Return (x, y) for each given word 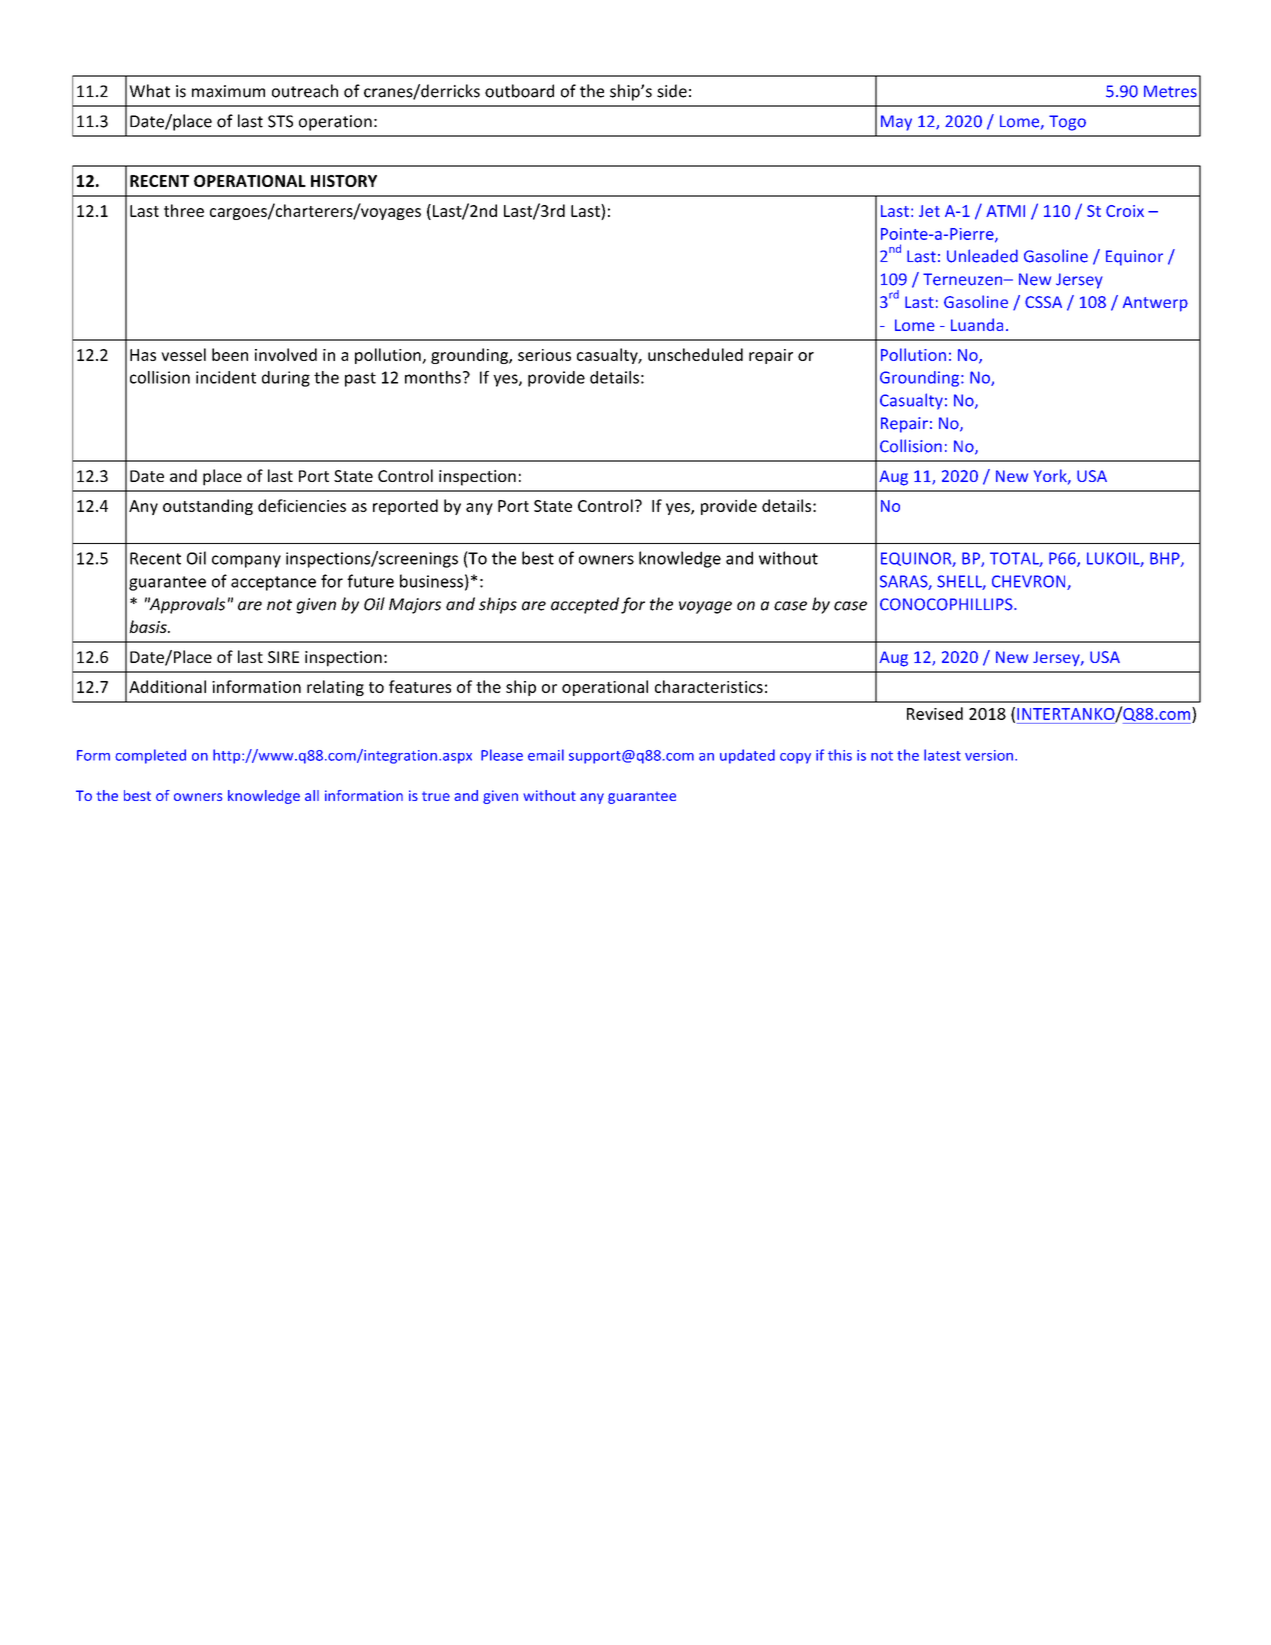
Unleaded (982, 256)
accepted (585, 605)
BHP (1166, 559)
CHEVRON (1030, 582)
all (312, 795)
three (184, 210)
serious (544, 355)
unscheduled (695, 354)
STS (280, 121)
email (546, 755)
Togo (1067, 123)
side (672, 91)
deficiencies (302, 505)
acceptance (273, 583)
